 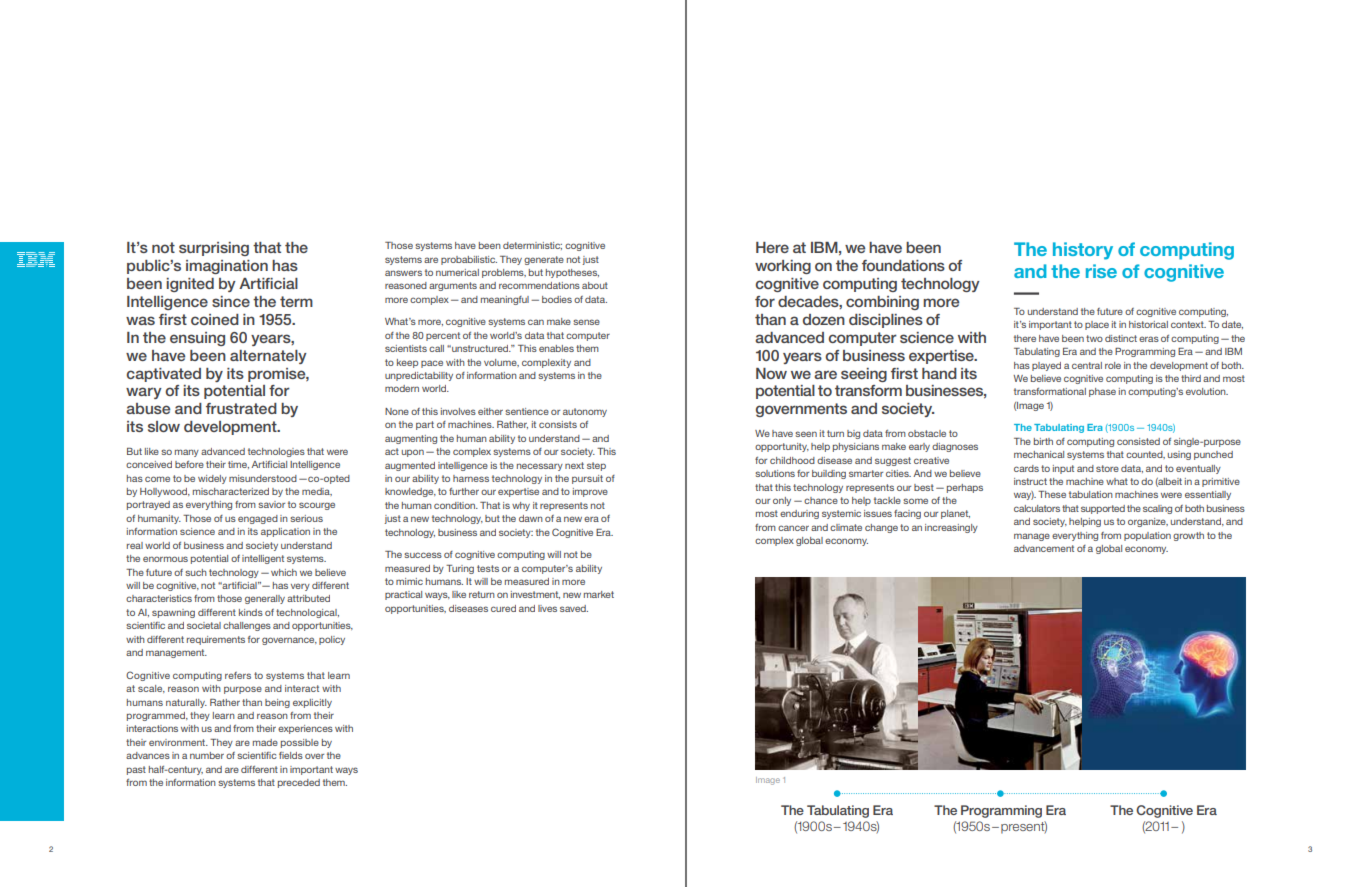 What do you see at coordinates (241, 408) in the image?
I see `frustrated` at bounding box center [241, 408].
